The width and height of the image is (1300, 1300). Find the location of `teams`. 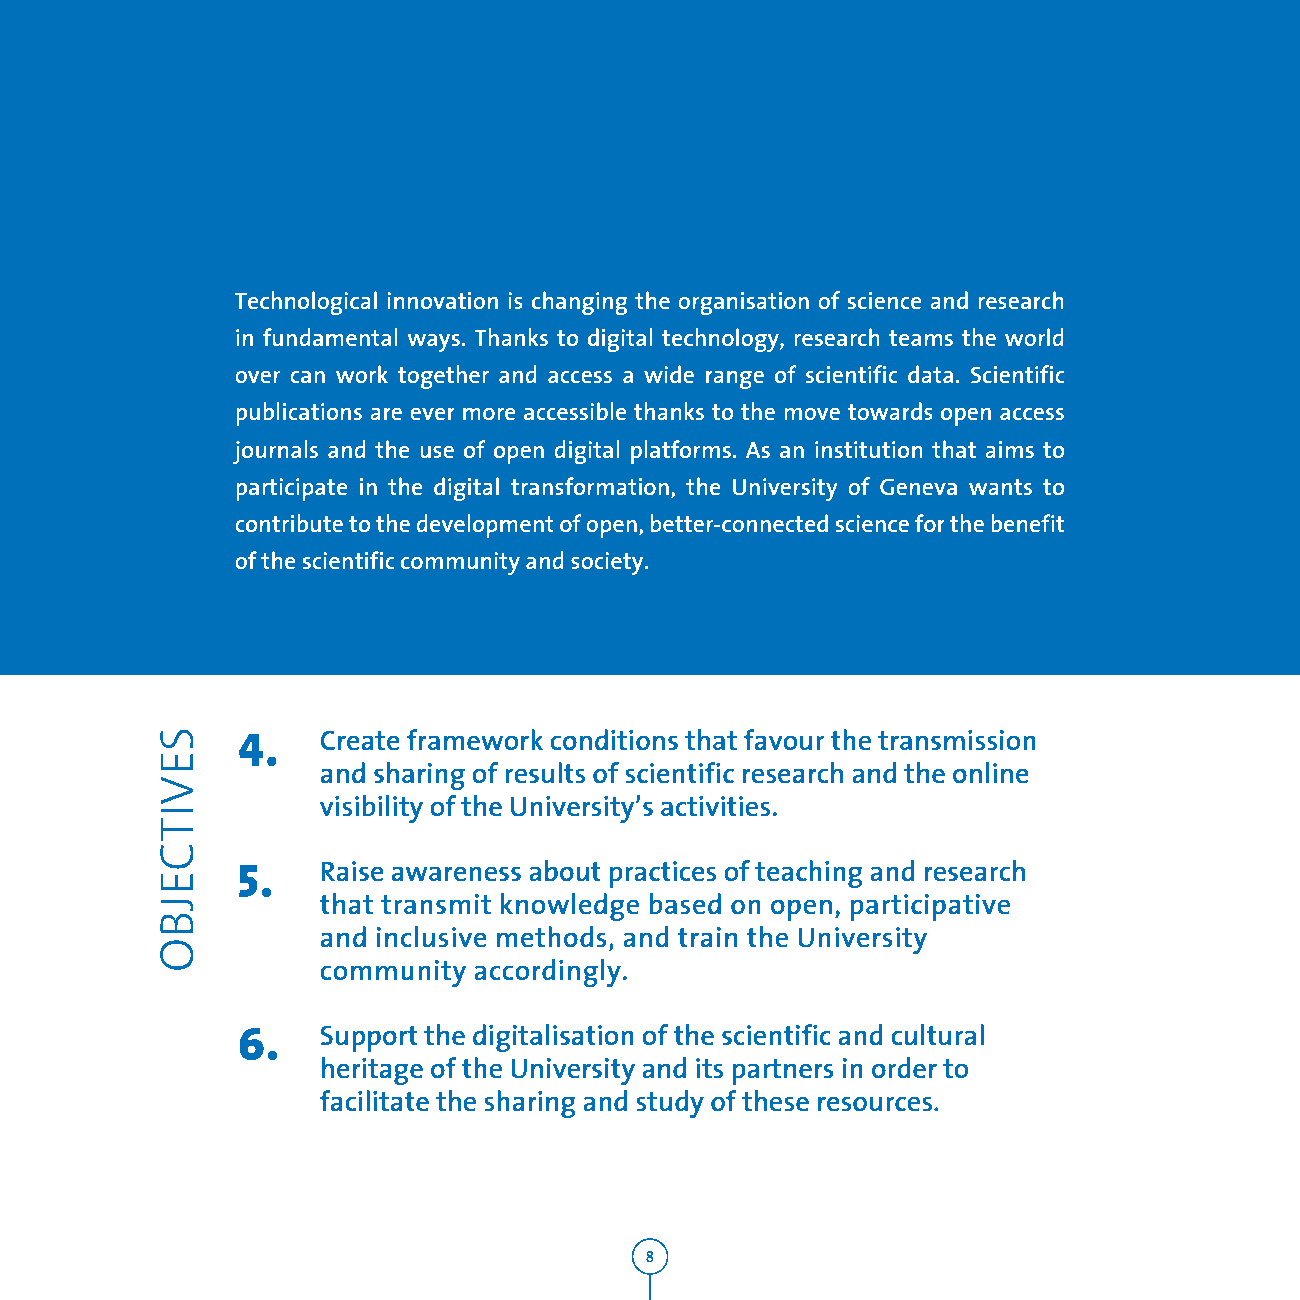

teams is located at coordinates (921, 338).
